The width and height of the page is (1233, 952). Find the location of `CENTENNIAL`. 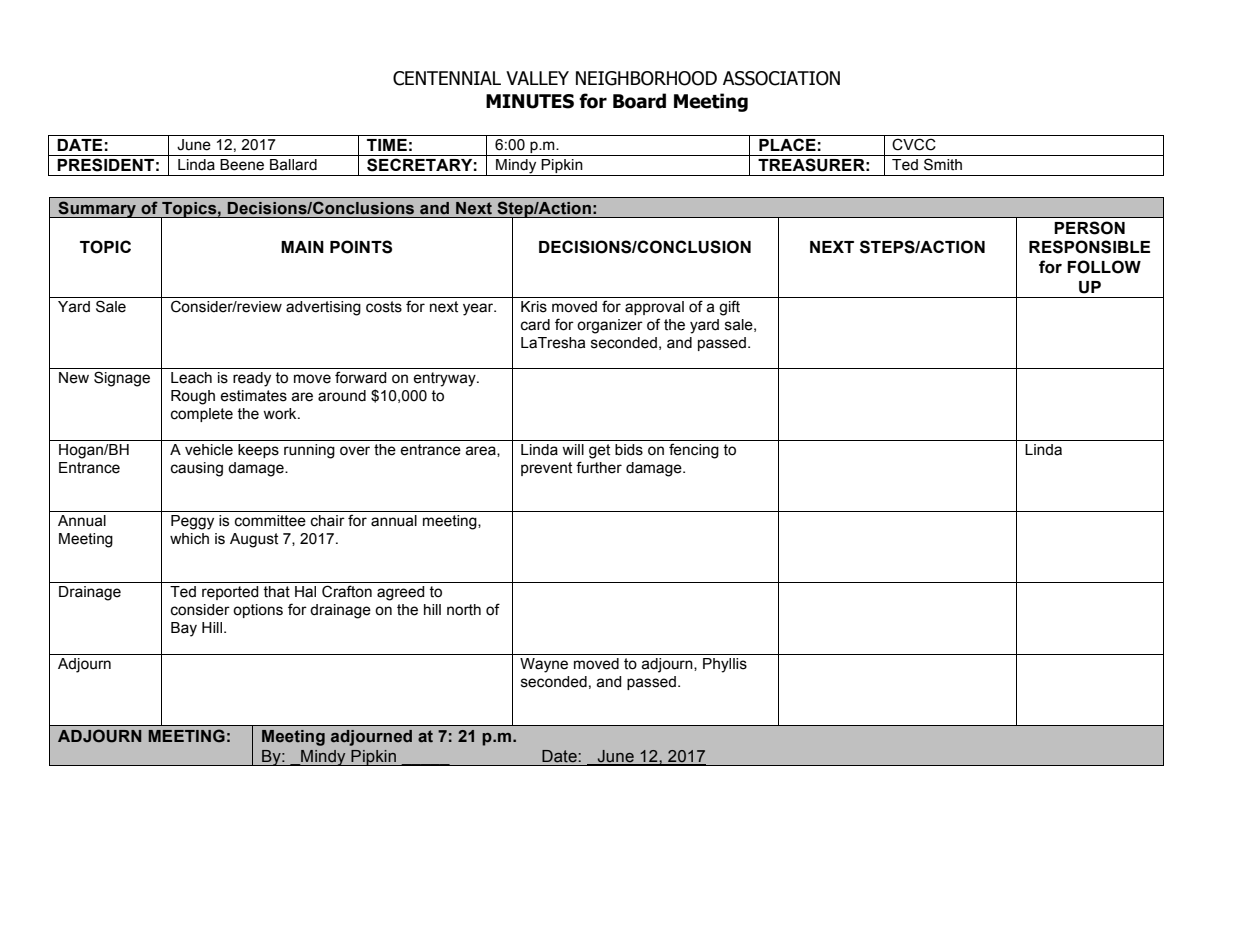

CENTENNIAL is located at coordinates (447, 78).
